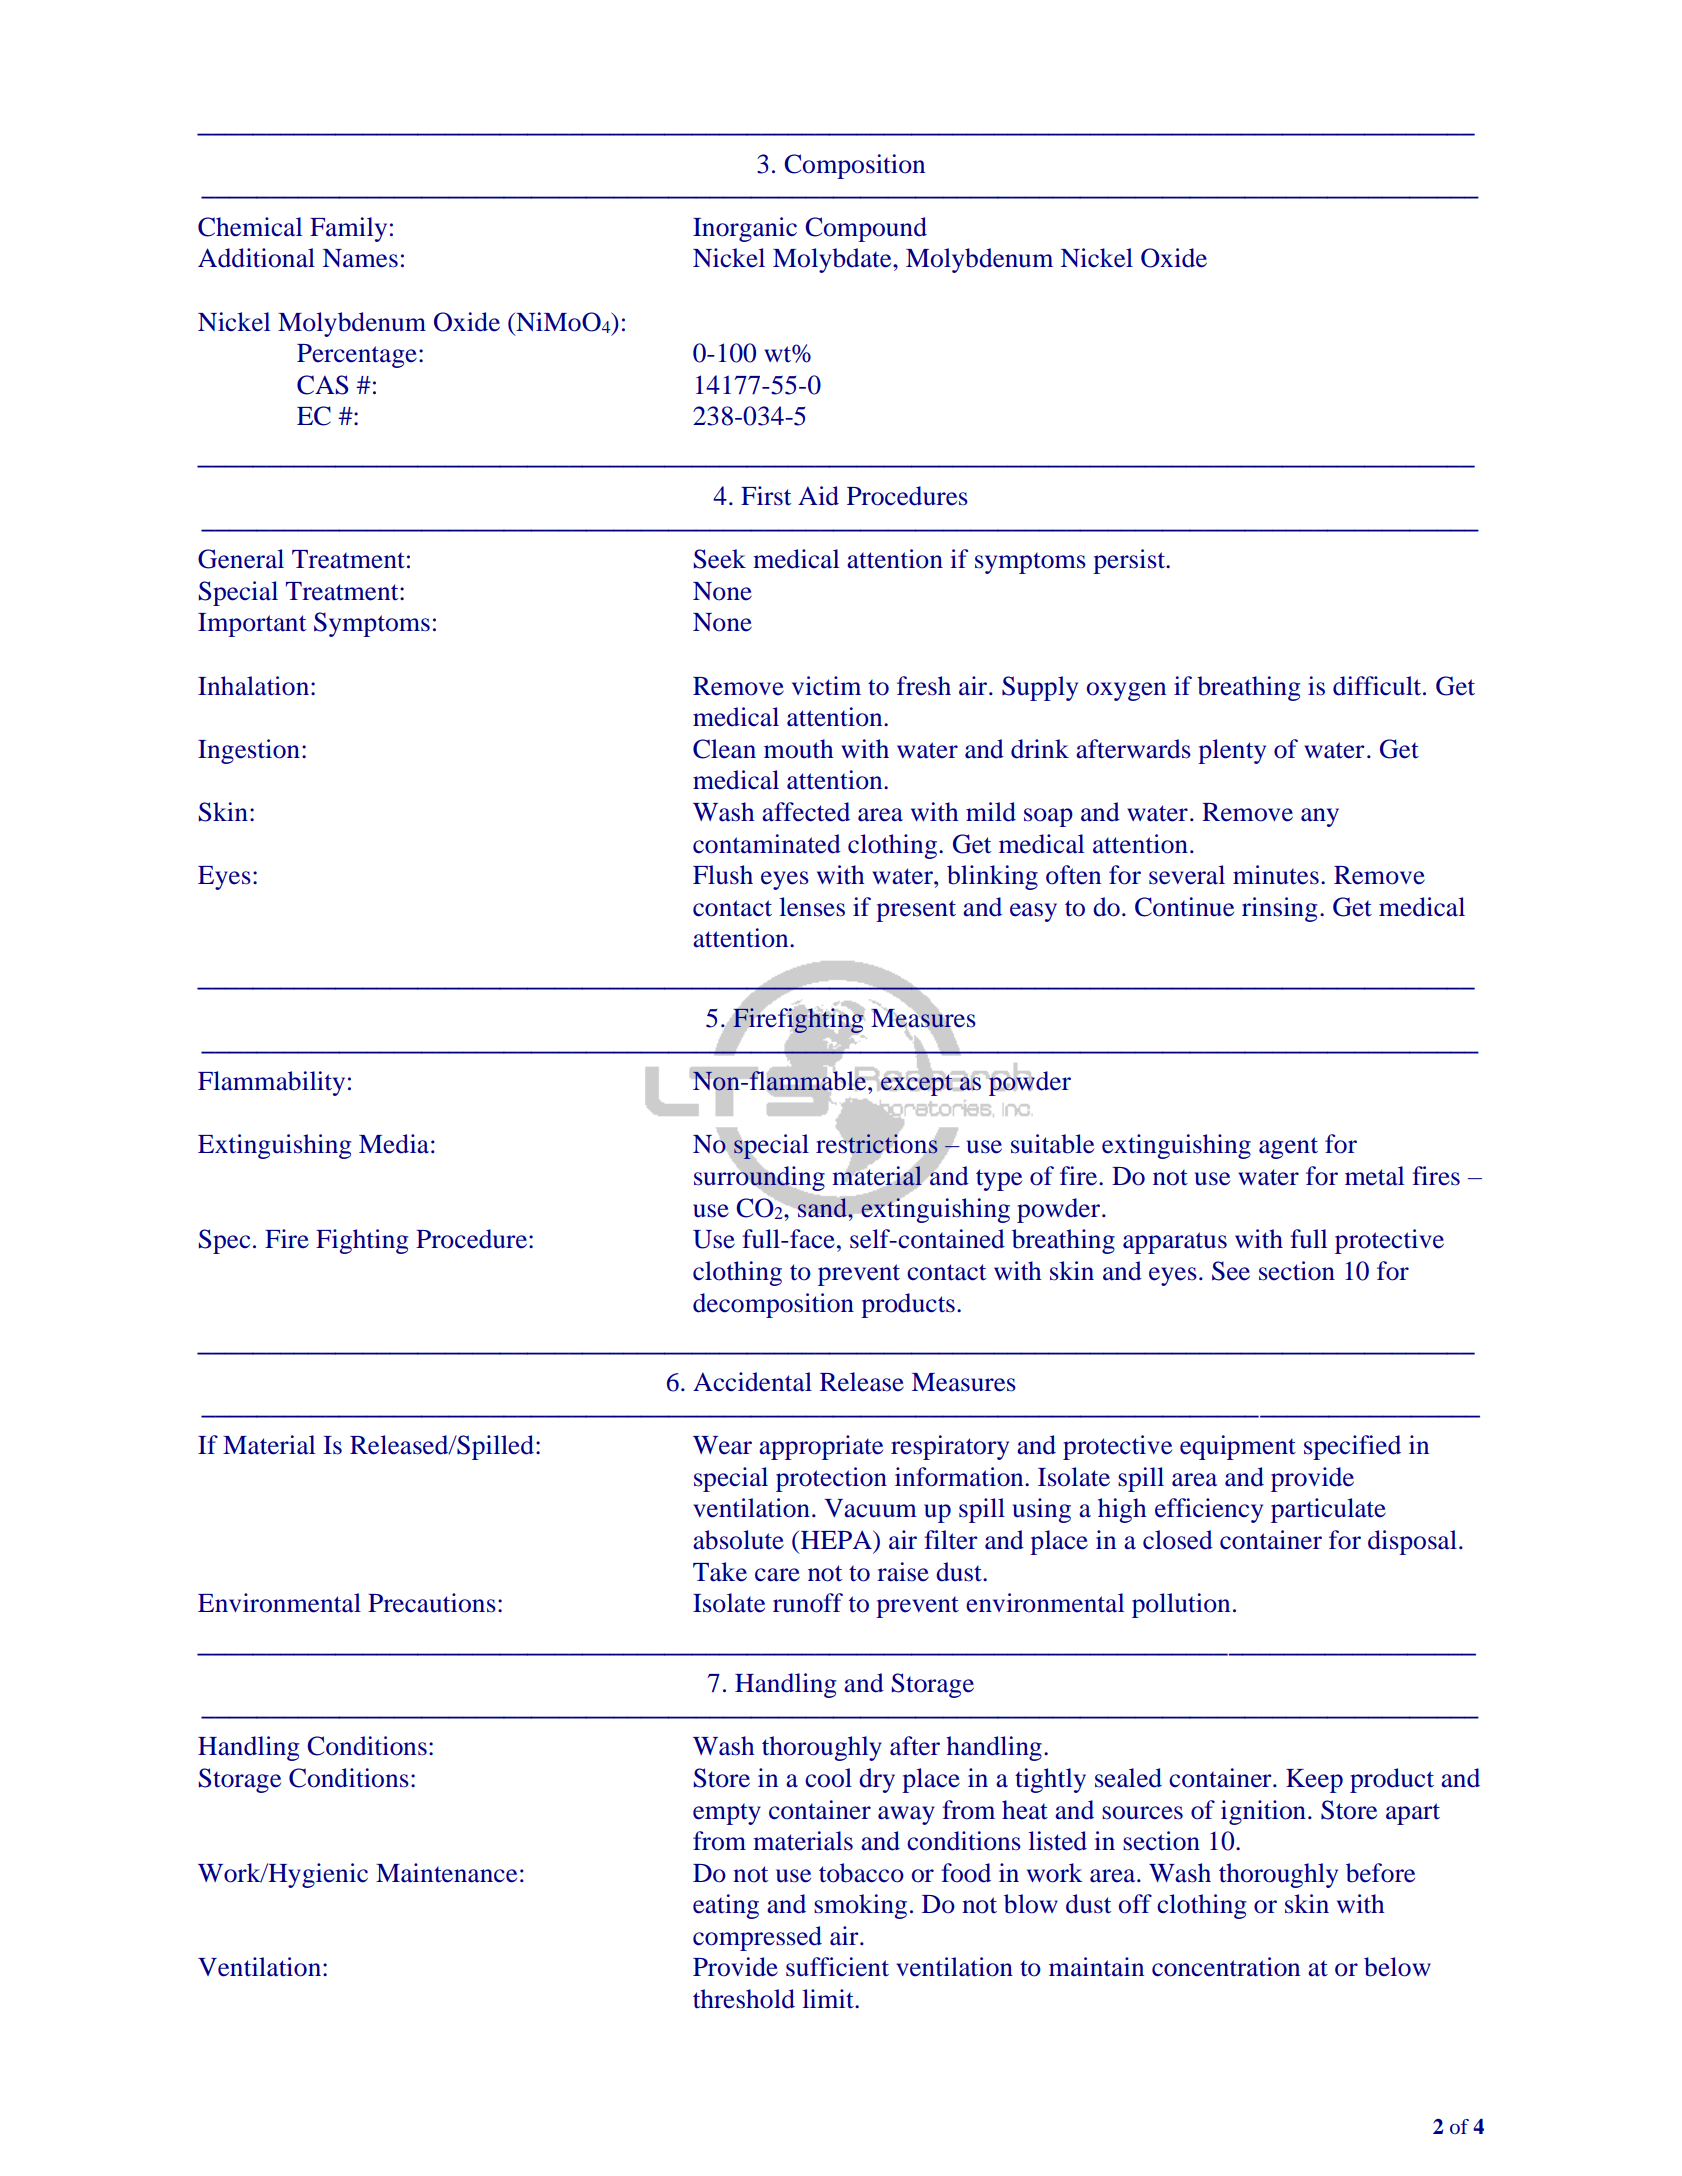 Image resolution: width=1682 pixels, height=2176 pixels. What do you see at coordinates (837, 1539) in the screenshot?
I see `HEPA` at bounding box center [837, 1539].
